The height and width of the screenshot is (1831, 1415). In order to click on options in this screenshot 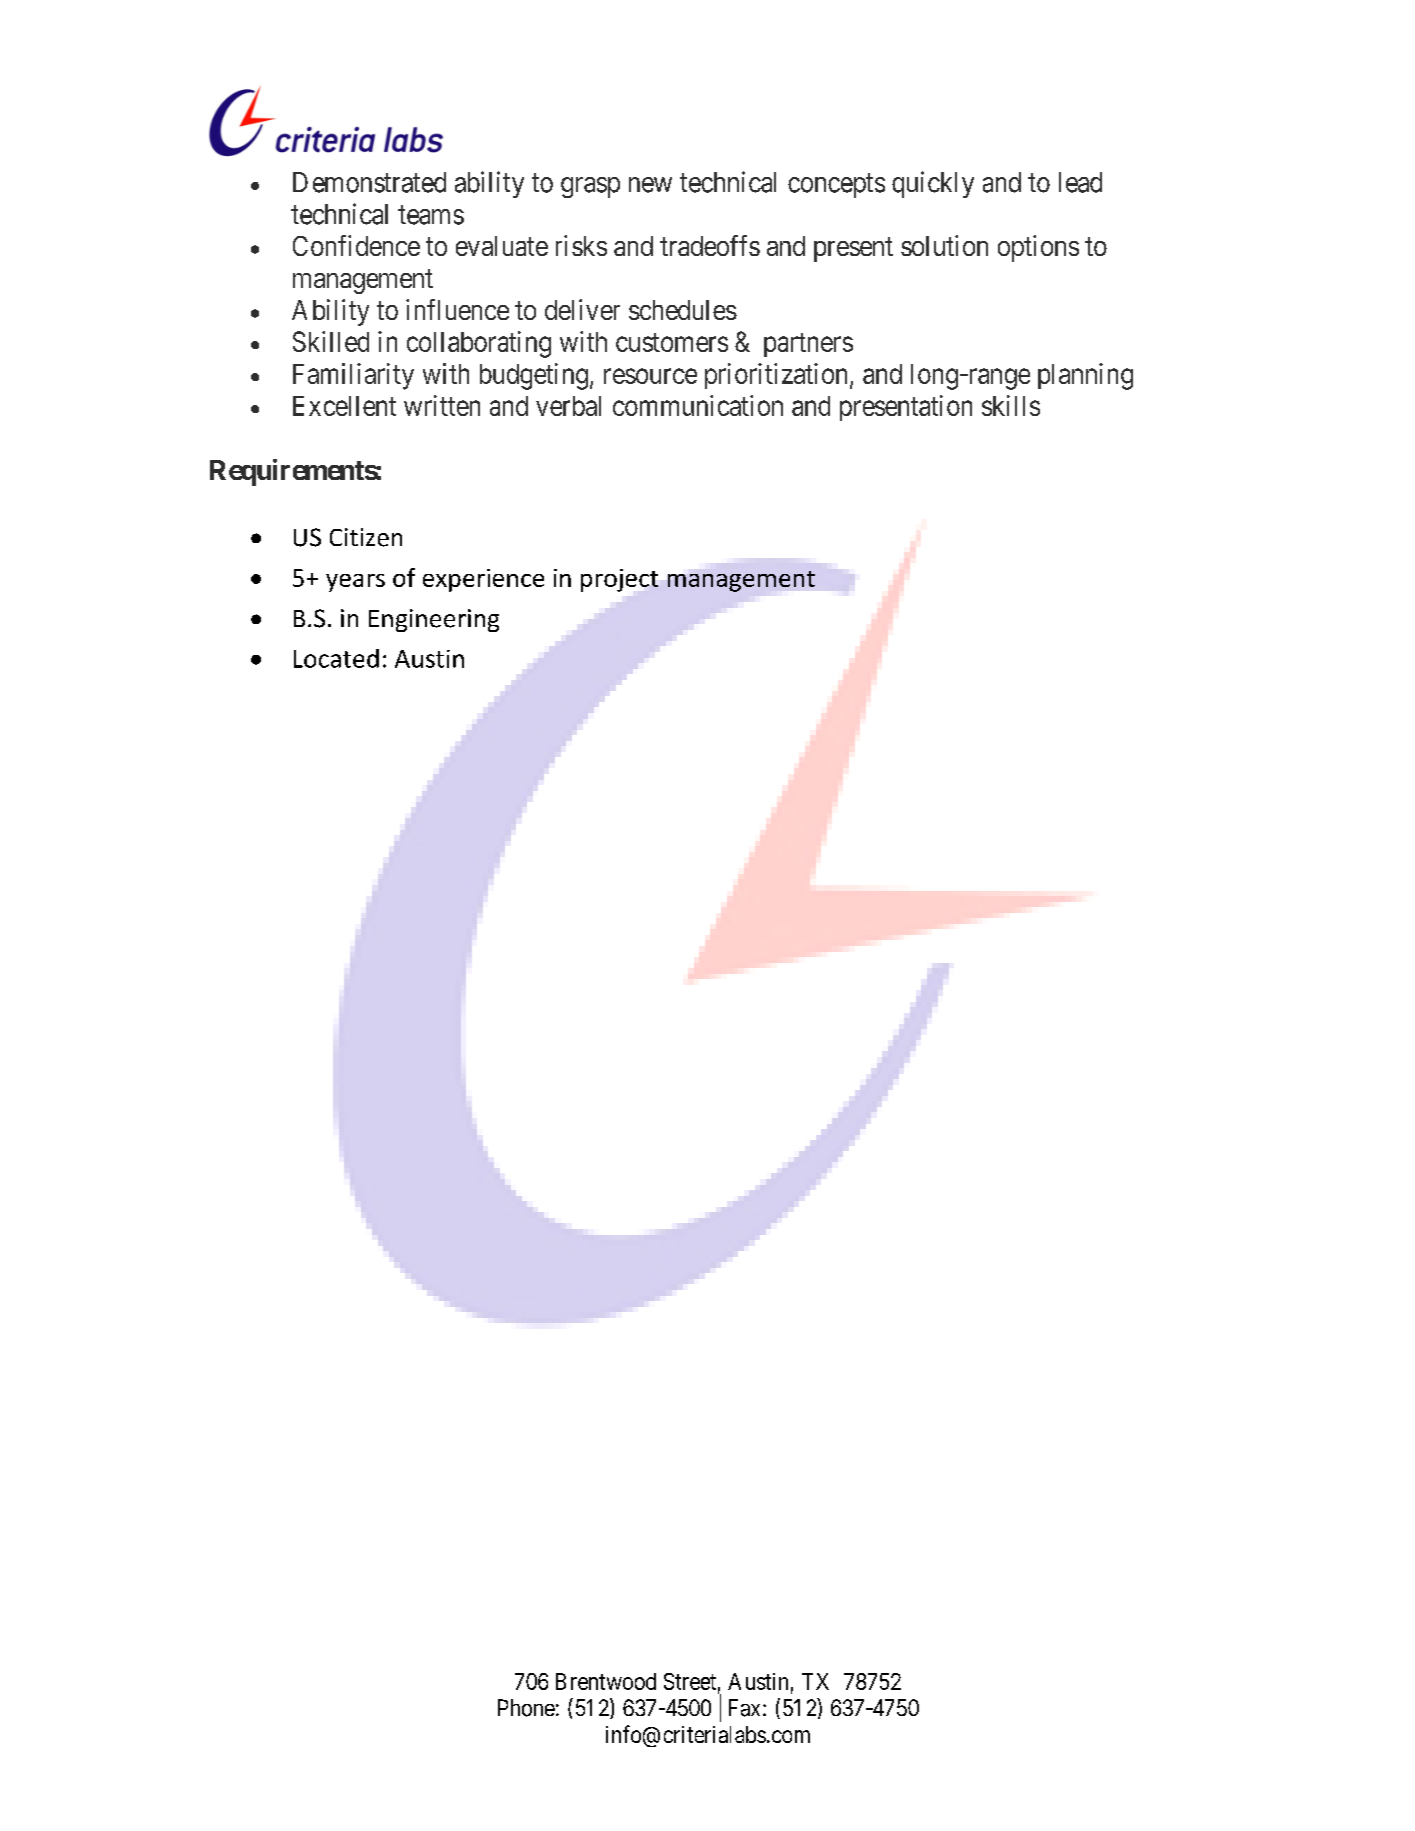, I will do `click(1038, 248)`.
